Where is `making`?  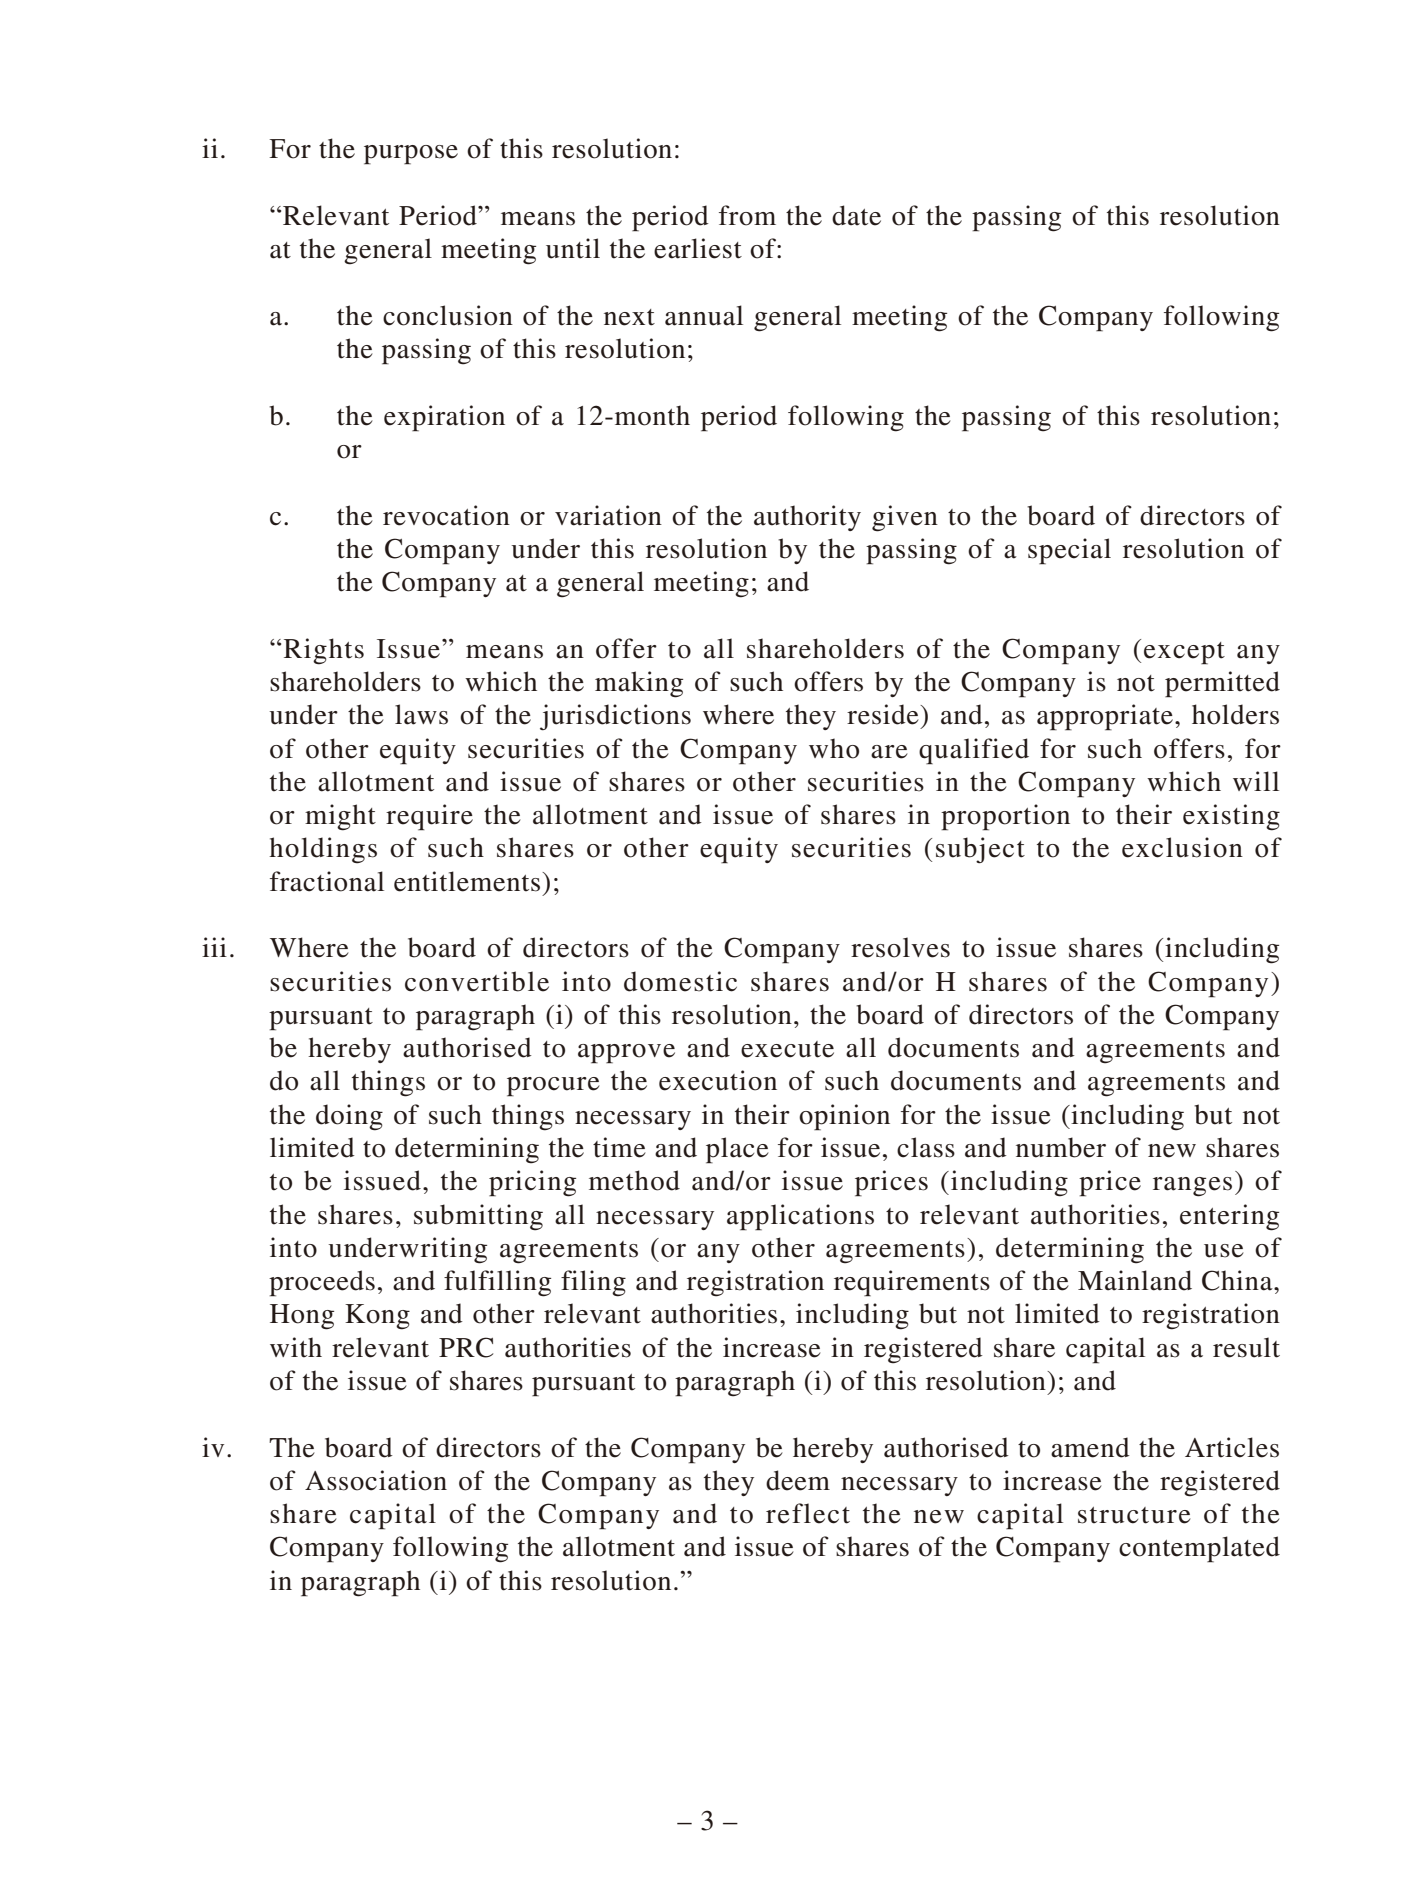 making is located at coordinates (639, 684).
